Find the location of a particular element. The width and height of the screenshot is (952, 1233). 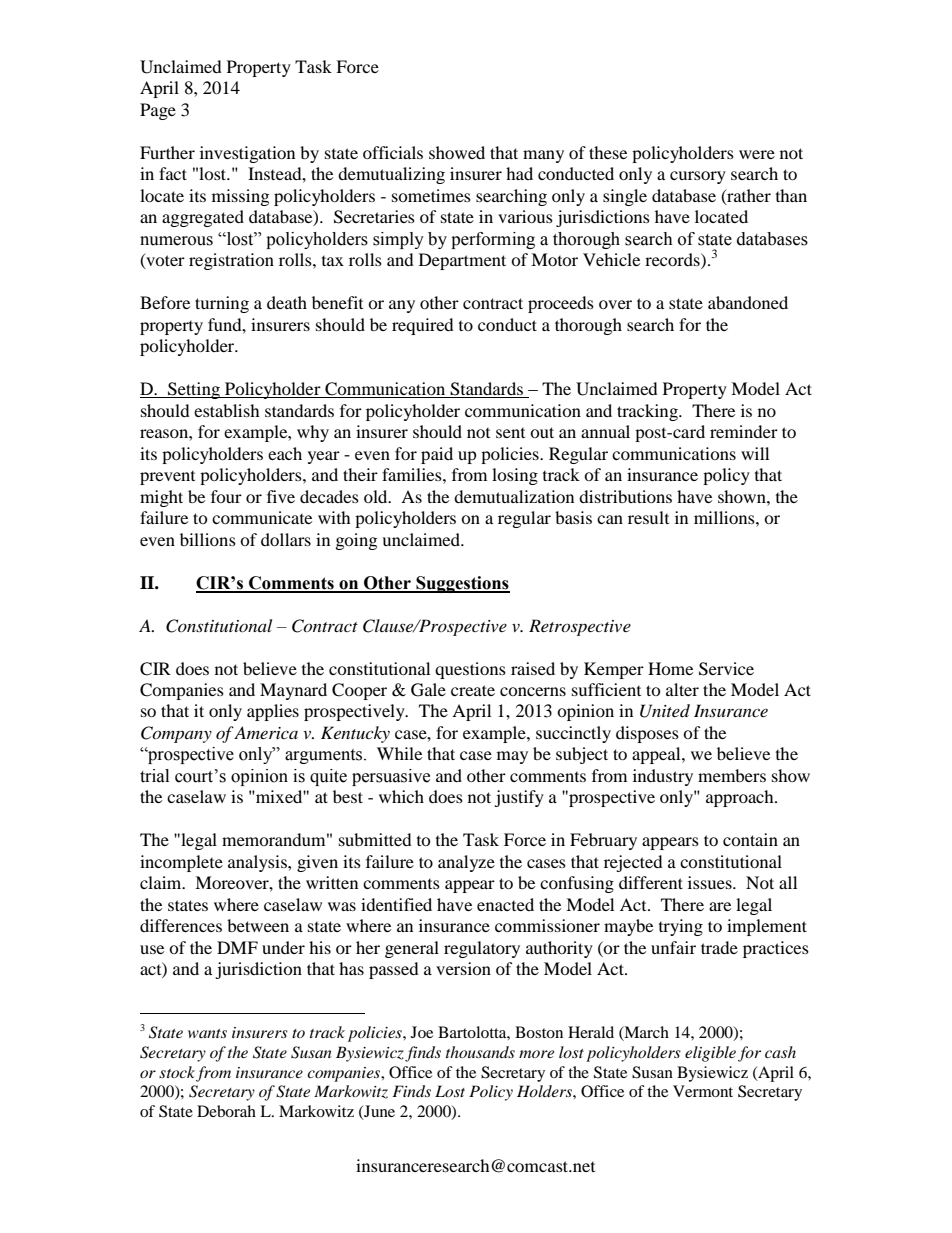

thousands is located at coordinates (480, 1052).
